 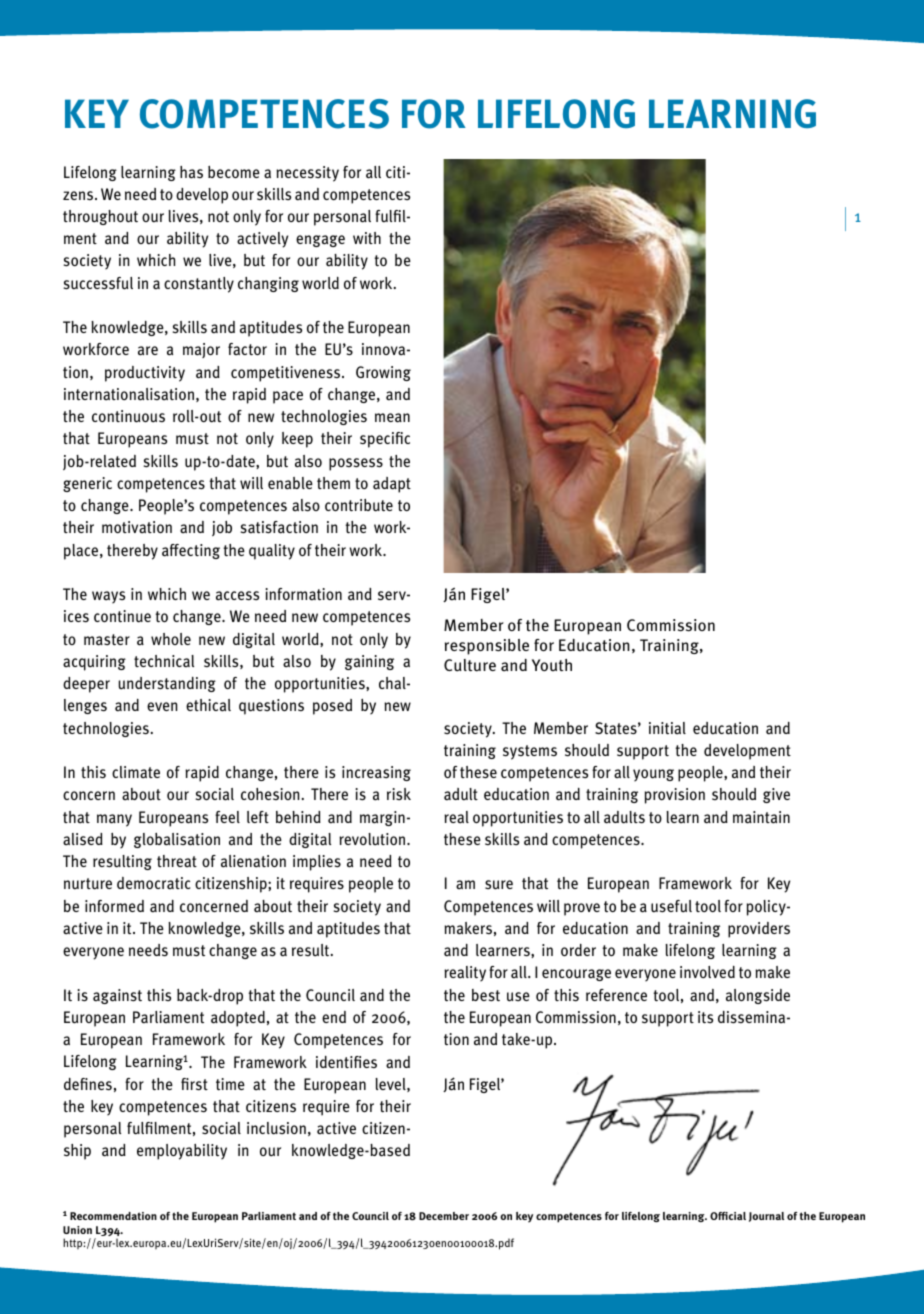 I want to click on engage, so click(x=320, y=241).
